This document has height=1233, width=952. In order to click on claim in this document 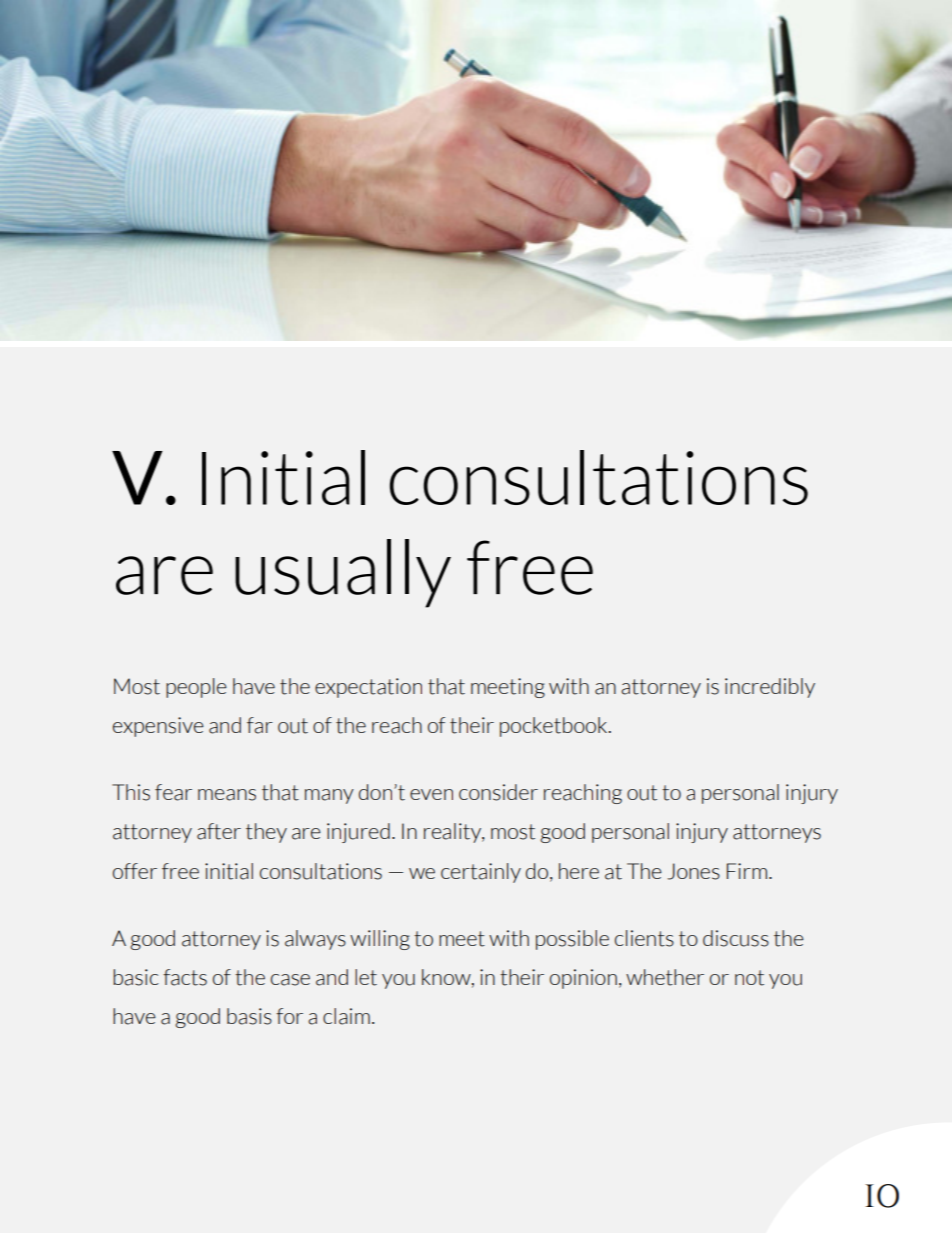, I will do `click(346, 1016)`.
